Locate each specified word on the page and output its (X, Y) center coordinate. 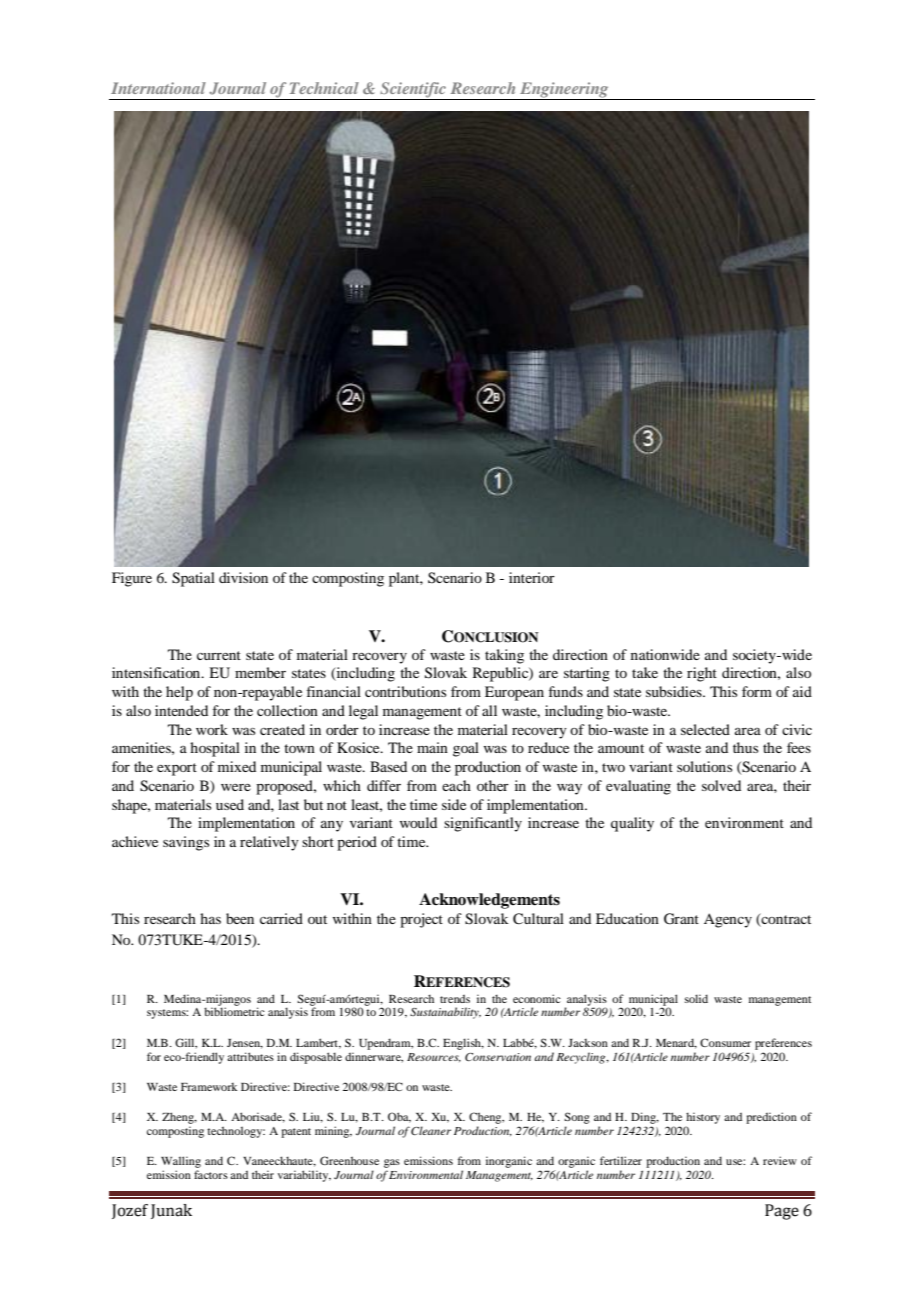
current (219, 655)
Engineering (564, 91)
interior (532, 577)
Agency (728, 920)
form (757, 691)
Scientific (413, 91)
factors (211, 1174)
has (210, 918)
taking (504, 656)
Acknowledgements (489, 901)
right (702, 674)
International (158, 88)
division (243, 577)
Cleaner (431, 1130)
